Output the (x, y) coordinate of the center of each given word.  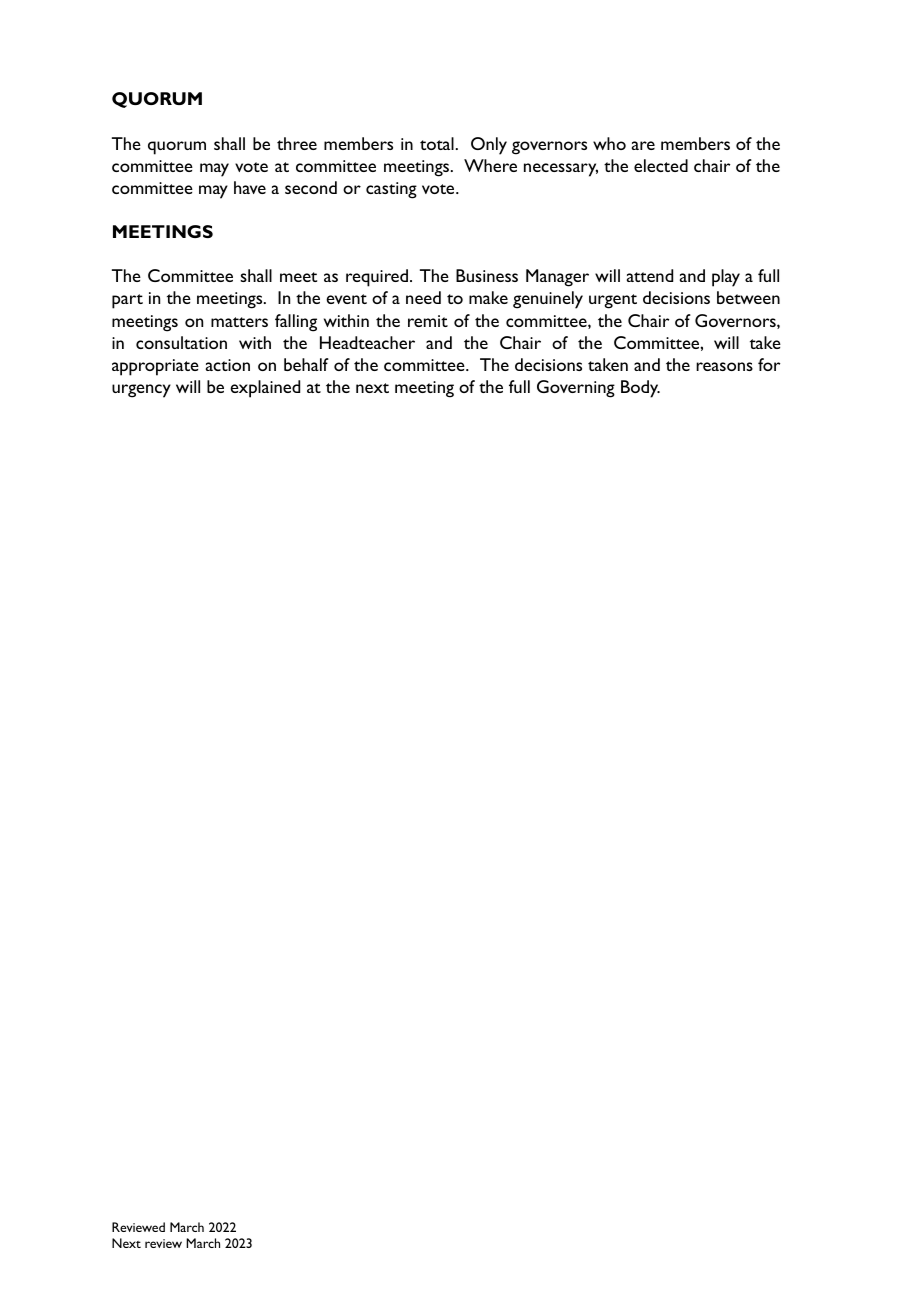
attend (650, 275)
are (643, 145)
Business (487, 275)
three (297, 143)
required (378, 278)
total (437, 143)
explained (265, 389)
